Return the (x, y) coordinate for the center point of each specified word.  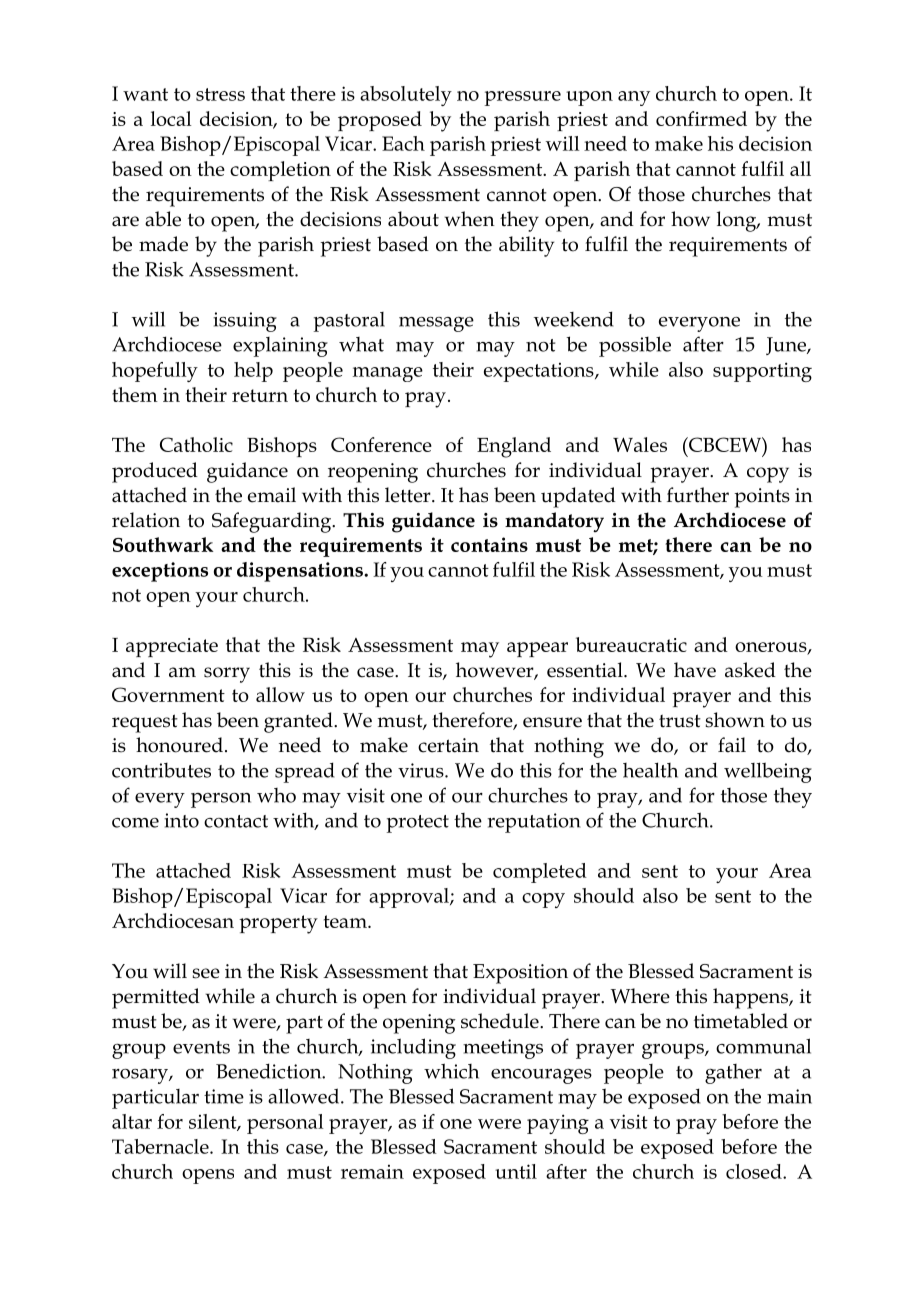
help (253, 372)
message (436, 324)
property (278, 924)
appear (537, 649)
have (695, 670)
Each (403, 143)
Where (640, 996)
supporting (762, 372)
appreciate (172, 647)
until (516, 1171)
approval (410, 898)
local (171, 118)
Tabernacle (161, 1146)
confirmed (701, 118)
